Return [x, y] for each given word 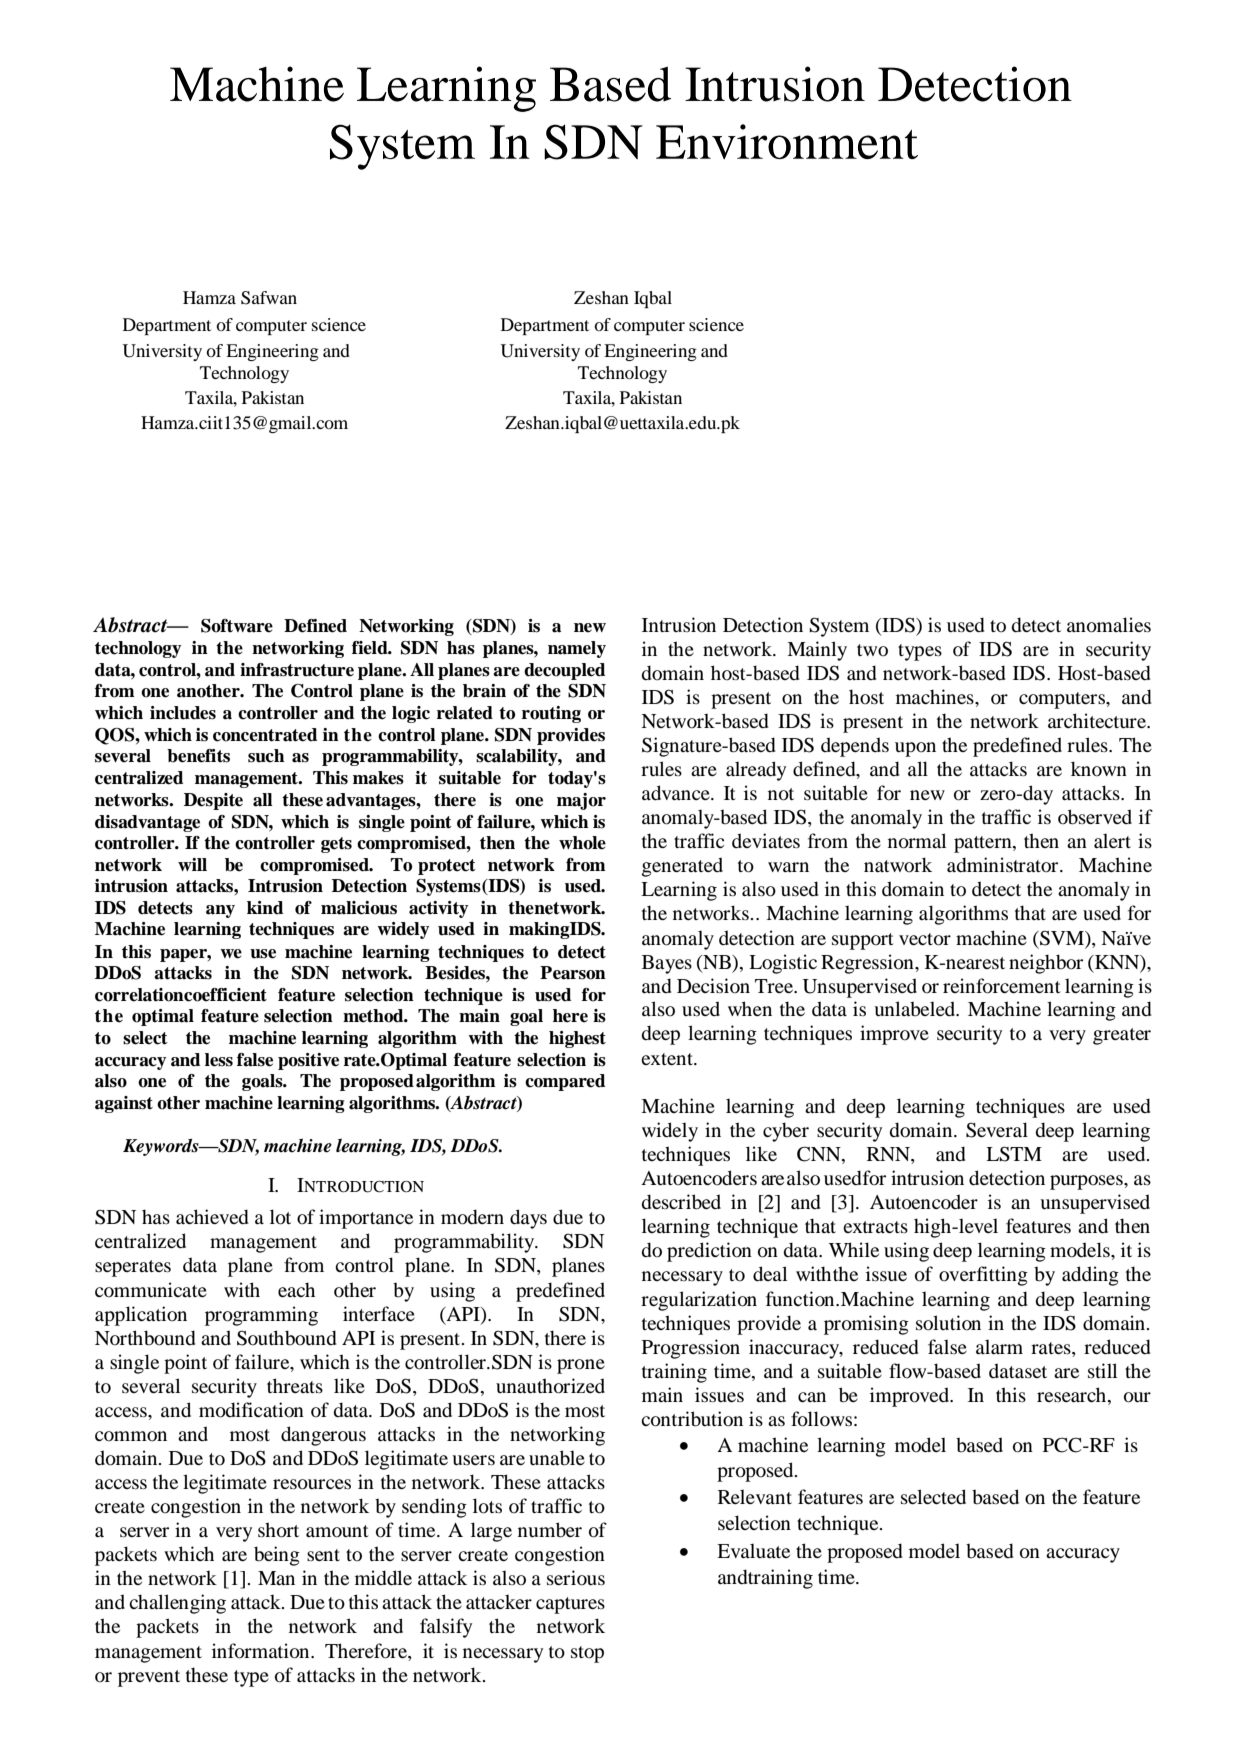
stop [587, 1654]
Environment [787, 141]
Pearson [573, 973]
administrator [1004, 865]
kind [265, 908]
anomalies [1109, 625]
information [262, 1651]
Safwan [269, 298]
